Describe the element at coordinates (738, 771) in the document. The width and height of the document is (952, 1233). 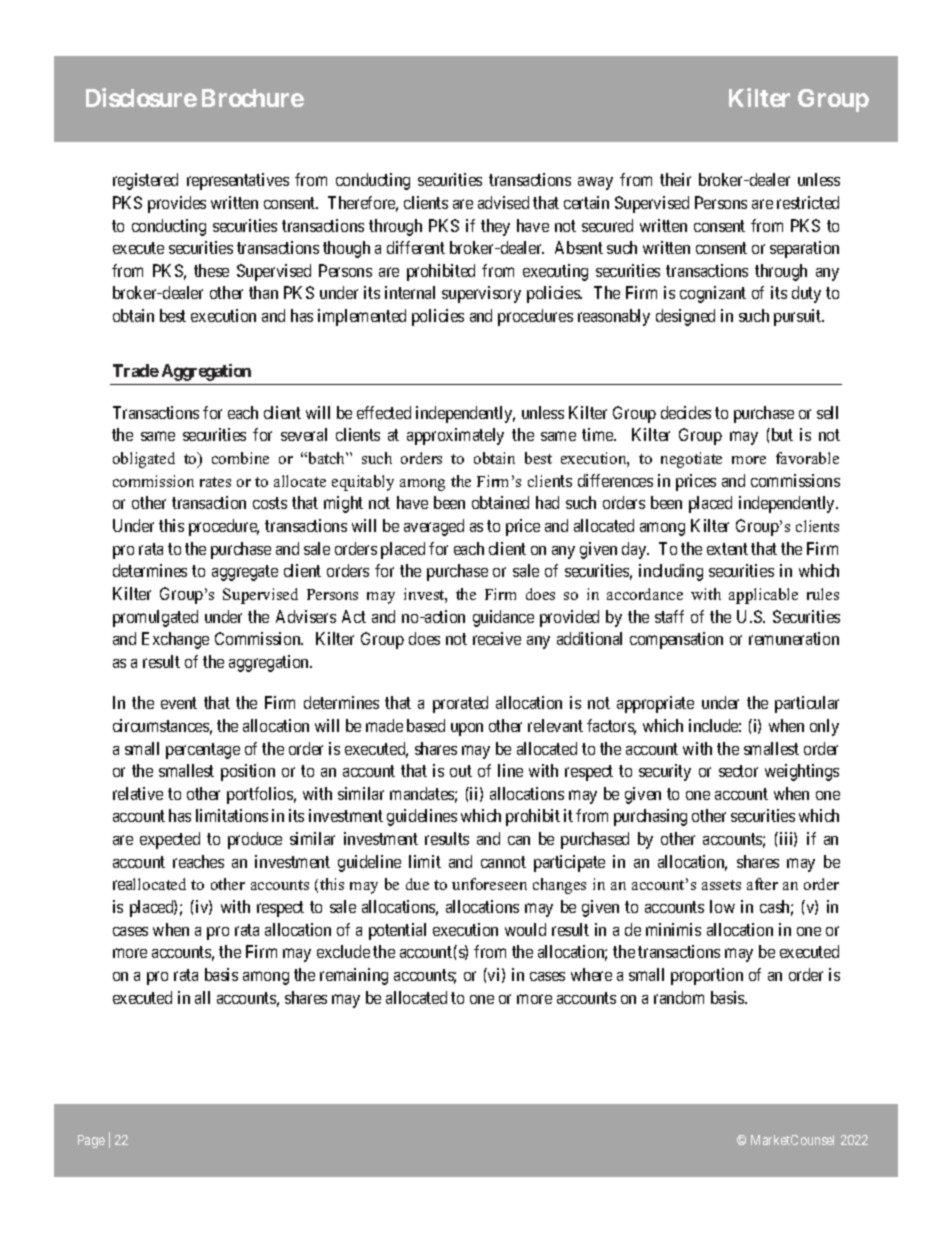
I see `sector` at that location.
